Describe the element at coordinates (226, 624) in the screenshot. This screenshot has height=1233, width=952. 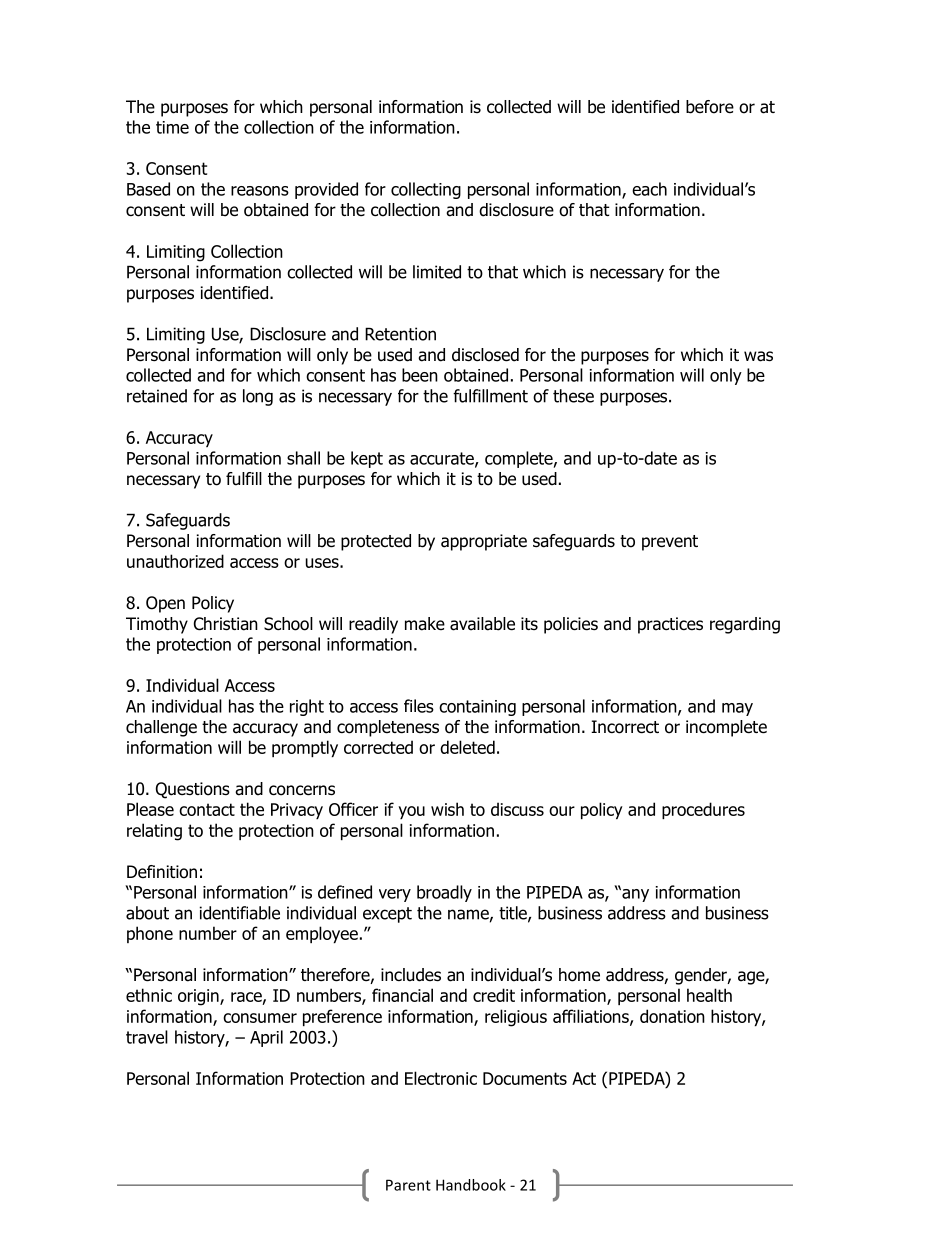
I see `Christian` at that location.
